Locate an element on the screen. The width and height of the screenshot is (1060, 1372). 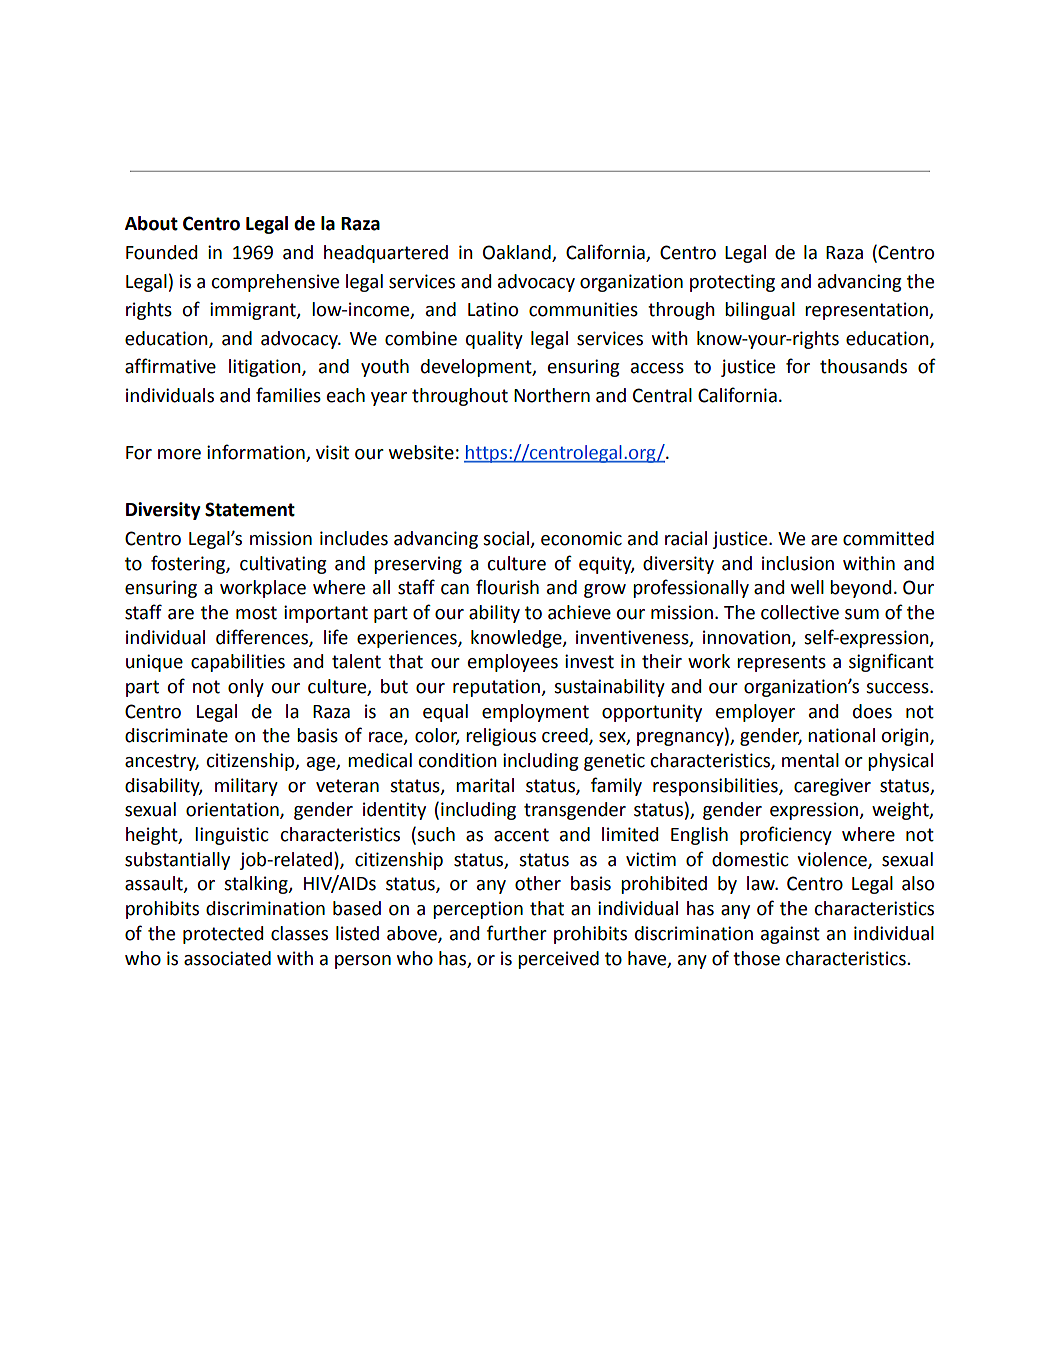
Founded is located at coordinates (161, 252).
